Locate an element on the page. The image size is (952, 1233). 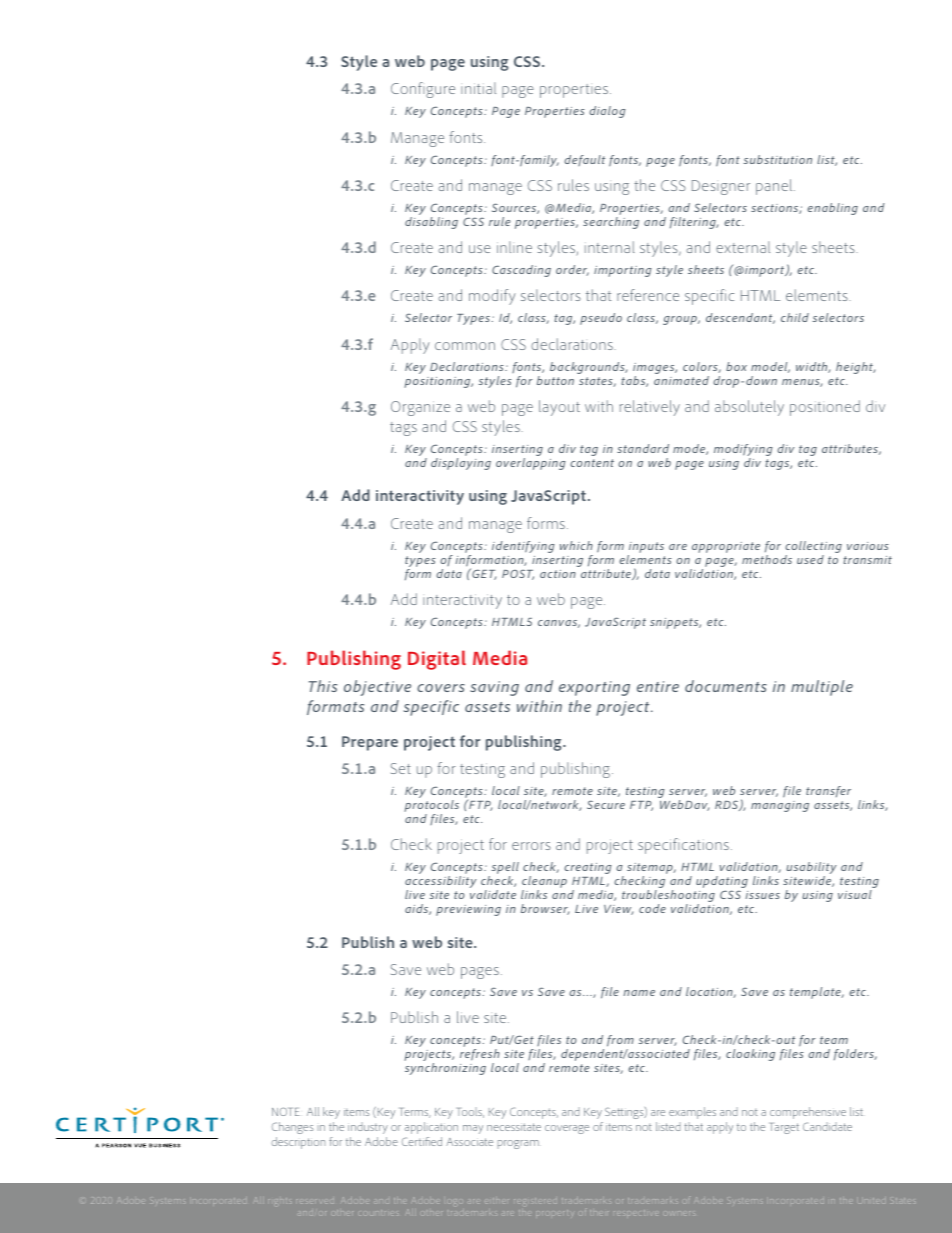
Secure is located at coordinates (606, 804).
